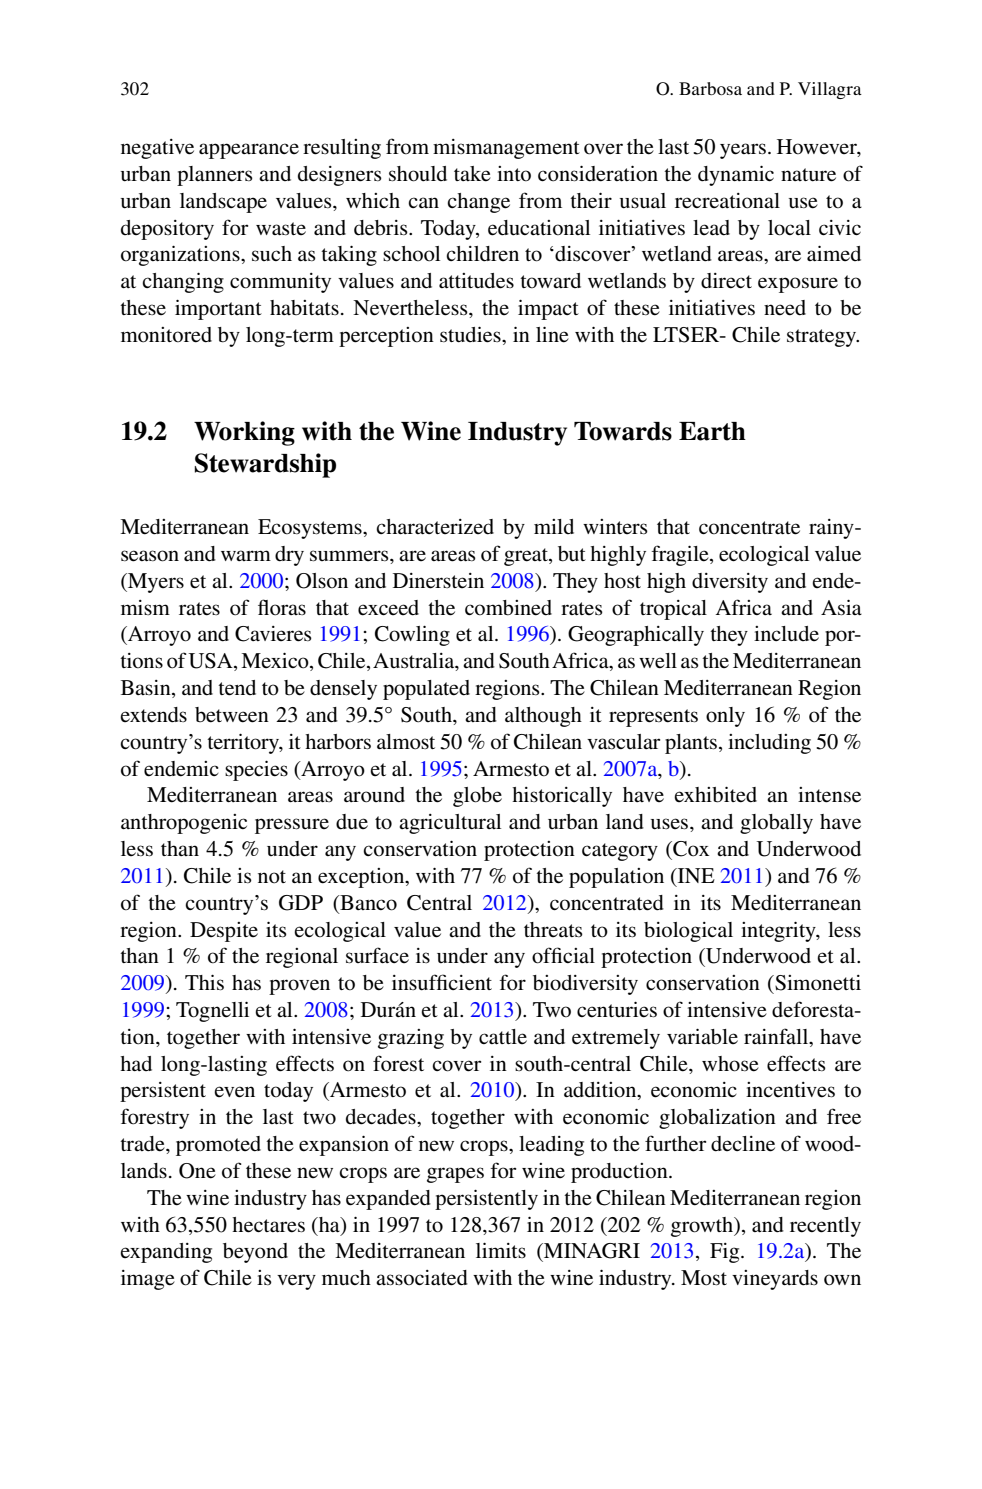 This page has height=1489, width=982. Describe the element at coordinates (435, 527) in the page. I see `characterized` at that location.
